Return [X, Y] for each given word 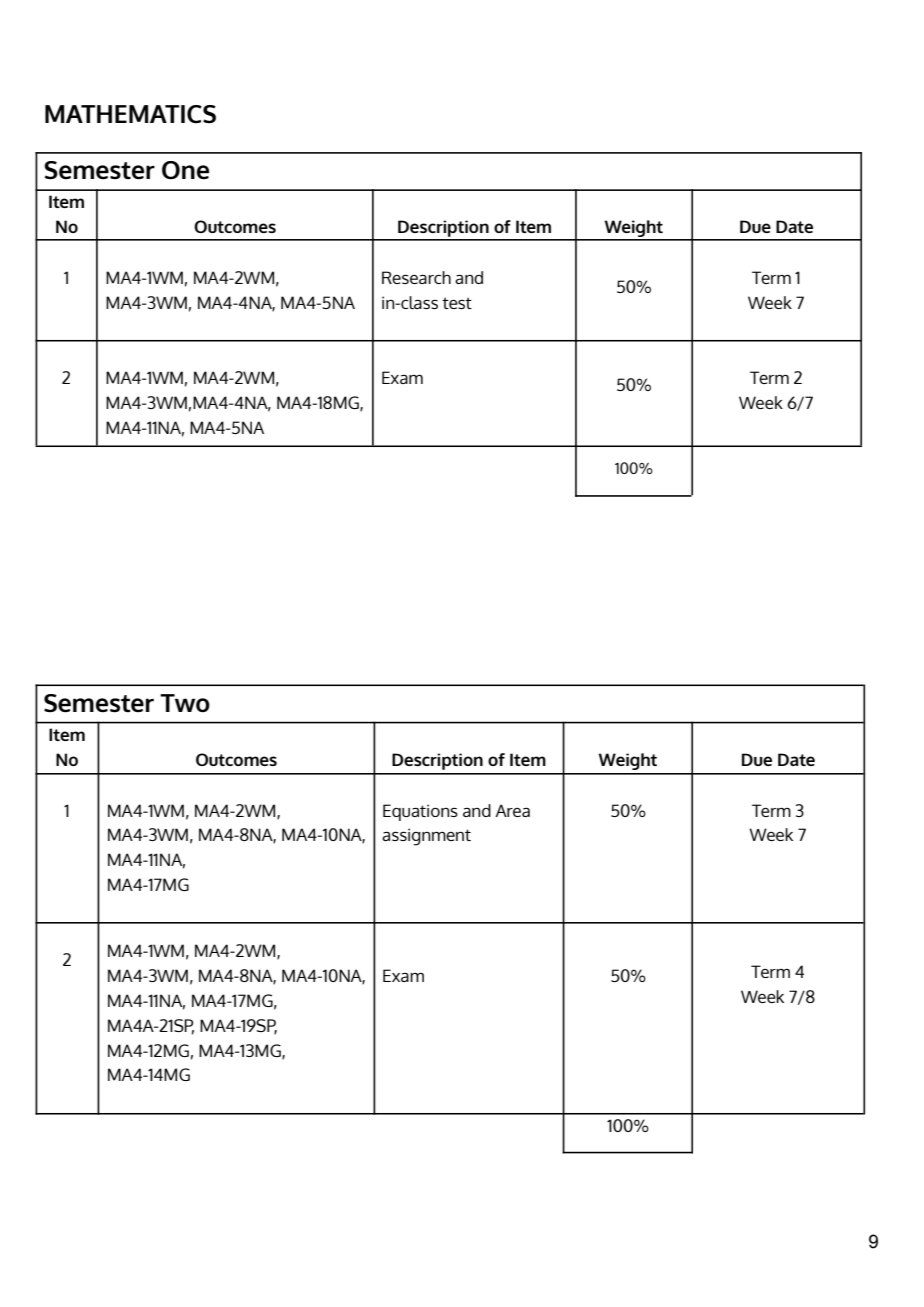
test [457, 303]
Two [185, 703]
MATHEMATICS [130, 114]
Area [512, 810]
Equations [420, 812]
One [185, 170]
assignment [426, 837]
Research [416, 277]
